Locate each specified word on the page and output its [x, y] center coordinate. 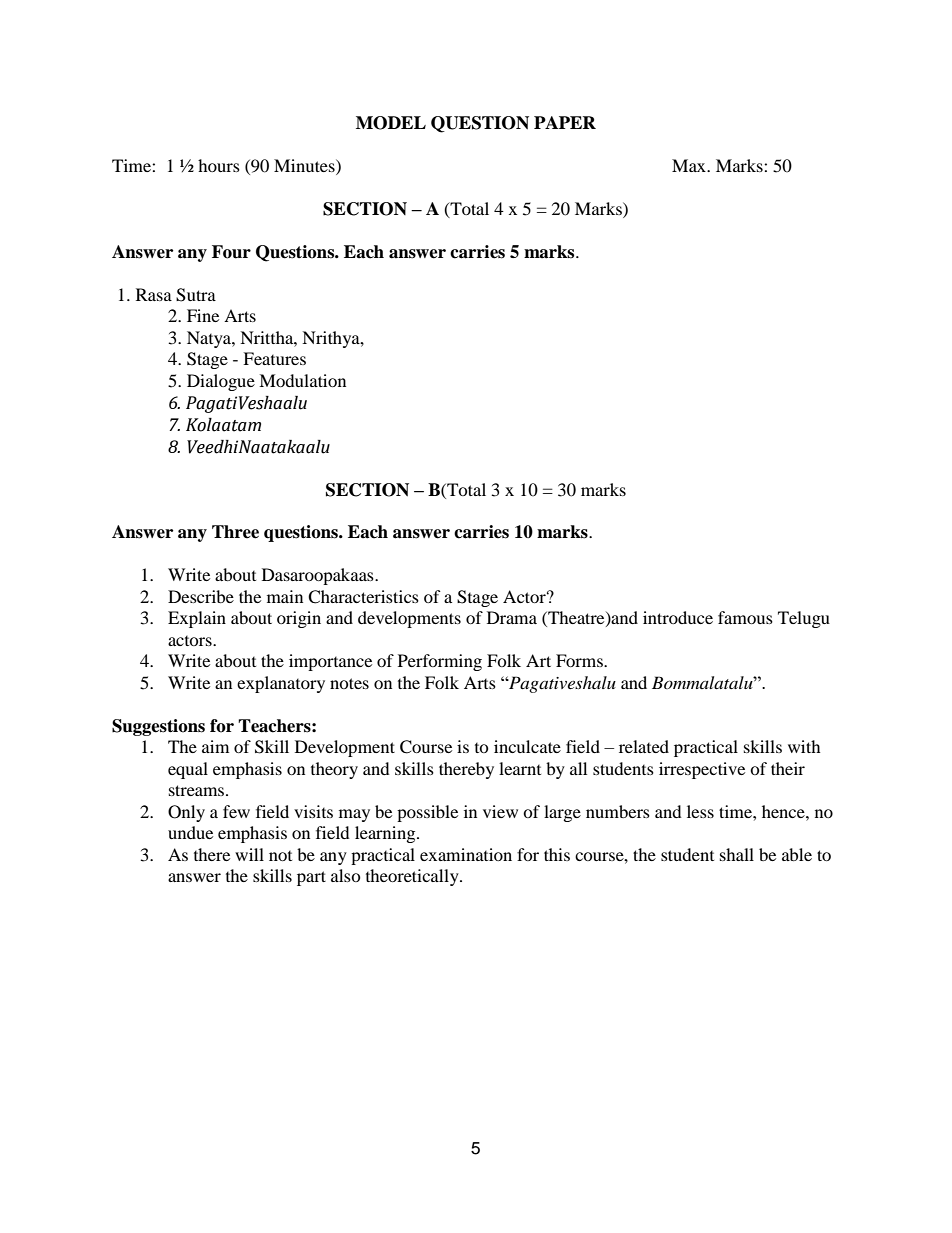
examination [466, 854]
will [249, 854]
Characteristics [363, 597]
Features [274, 358]
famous [745, 617]
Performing [440, 662]
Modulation [302, 380]
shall [737, 854]
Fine [203, 315]
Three [235, 532]
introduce [678, 617]
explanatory [281, 684]
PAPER [565, 122]
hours [219, 165]
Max [690, 165]
